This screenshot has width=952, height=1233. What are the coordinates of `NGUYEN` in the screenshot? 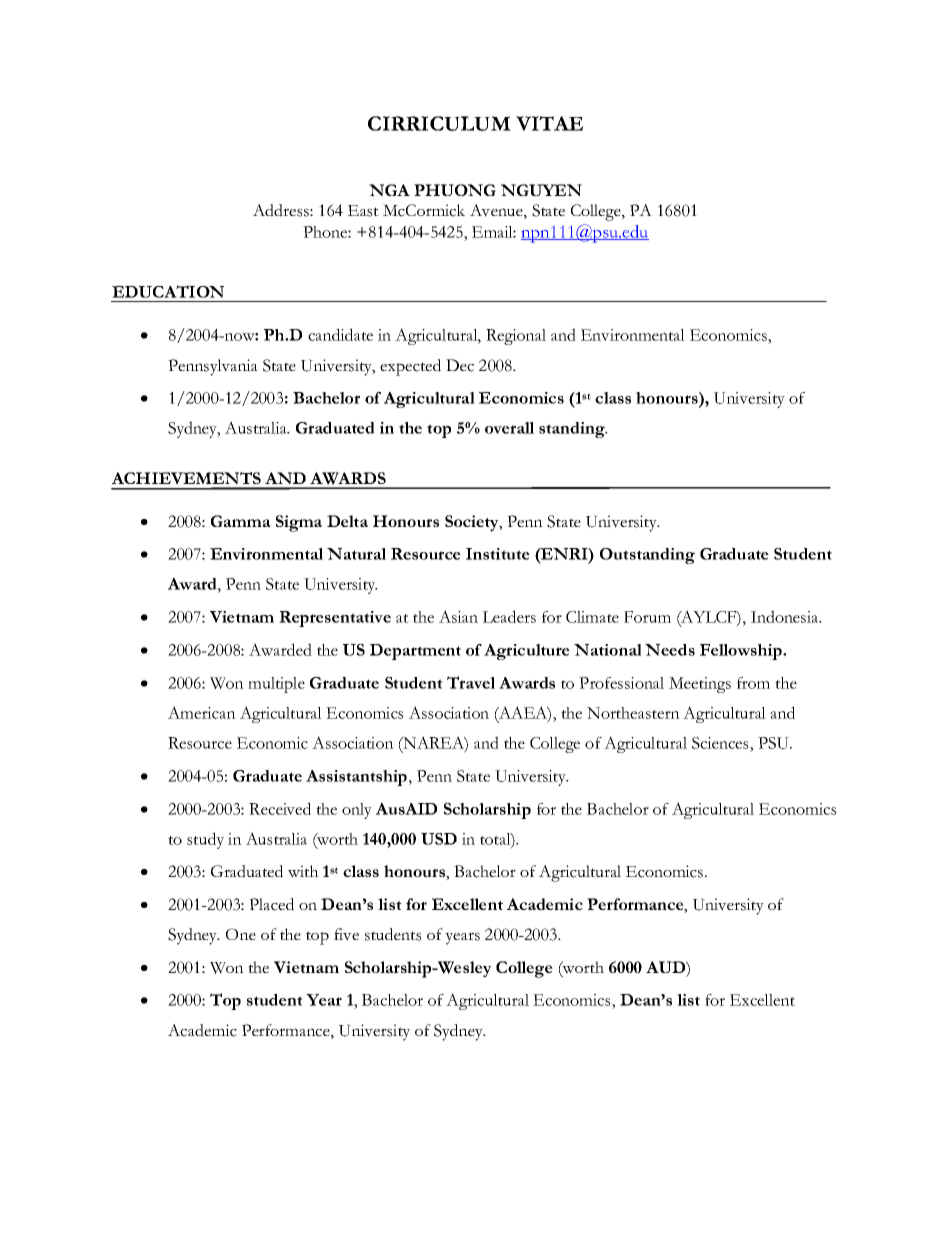 It's located at (541, 190).
